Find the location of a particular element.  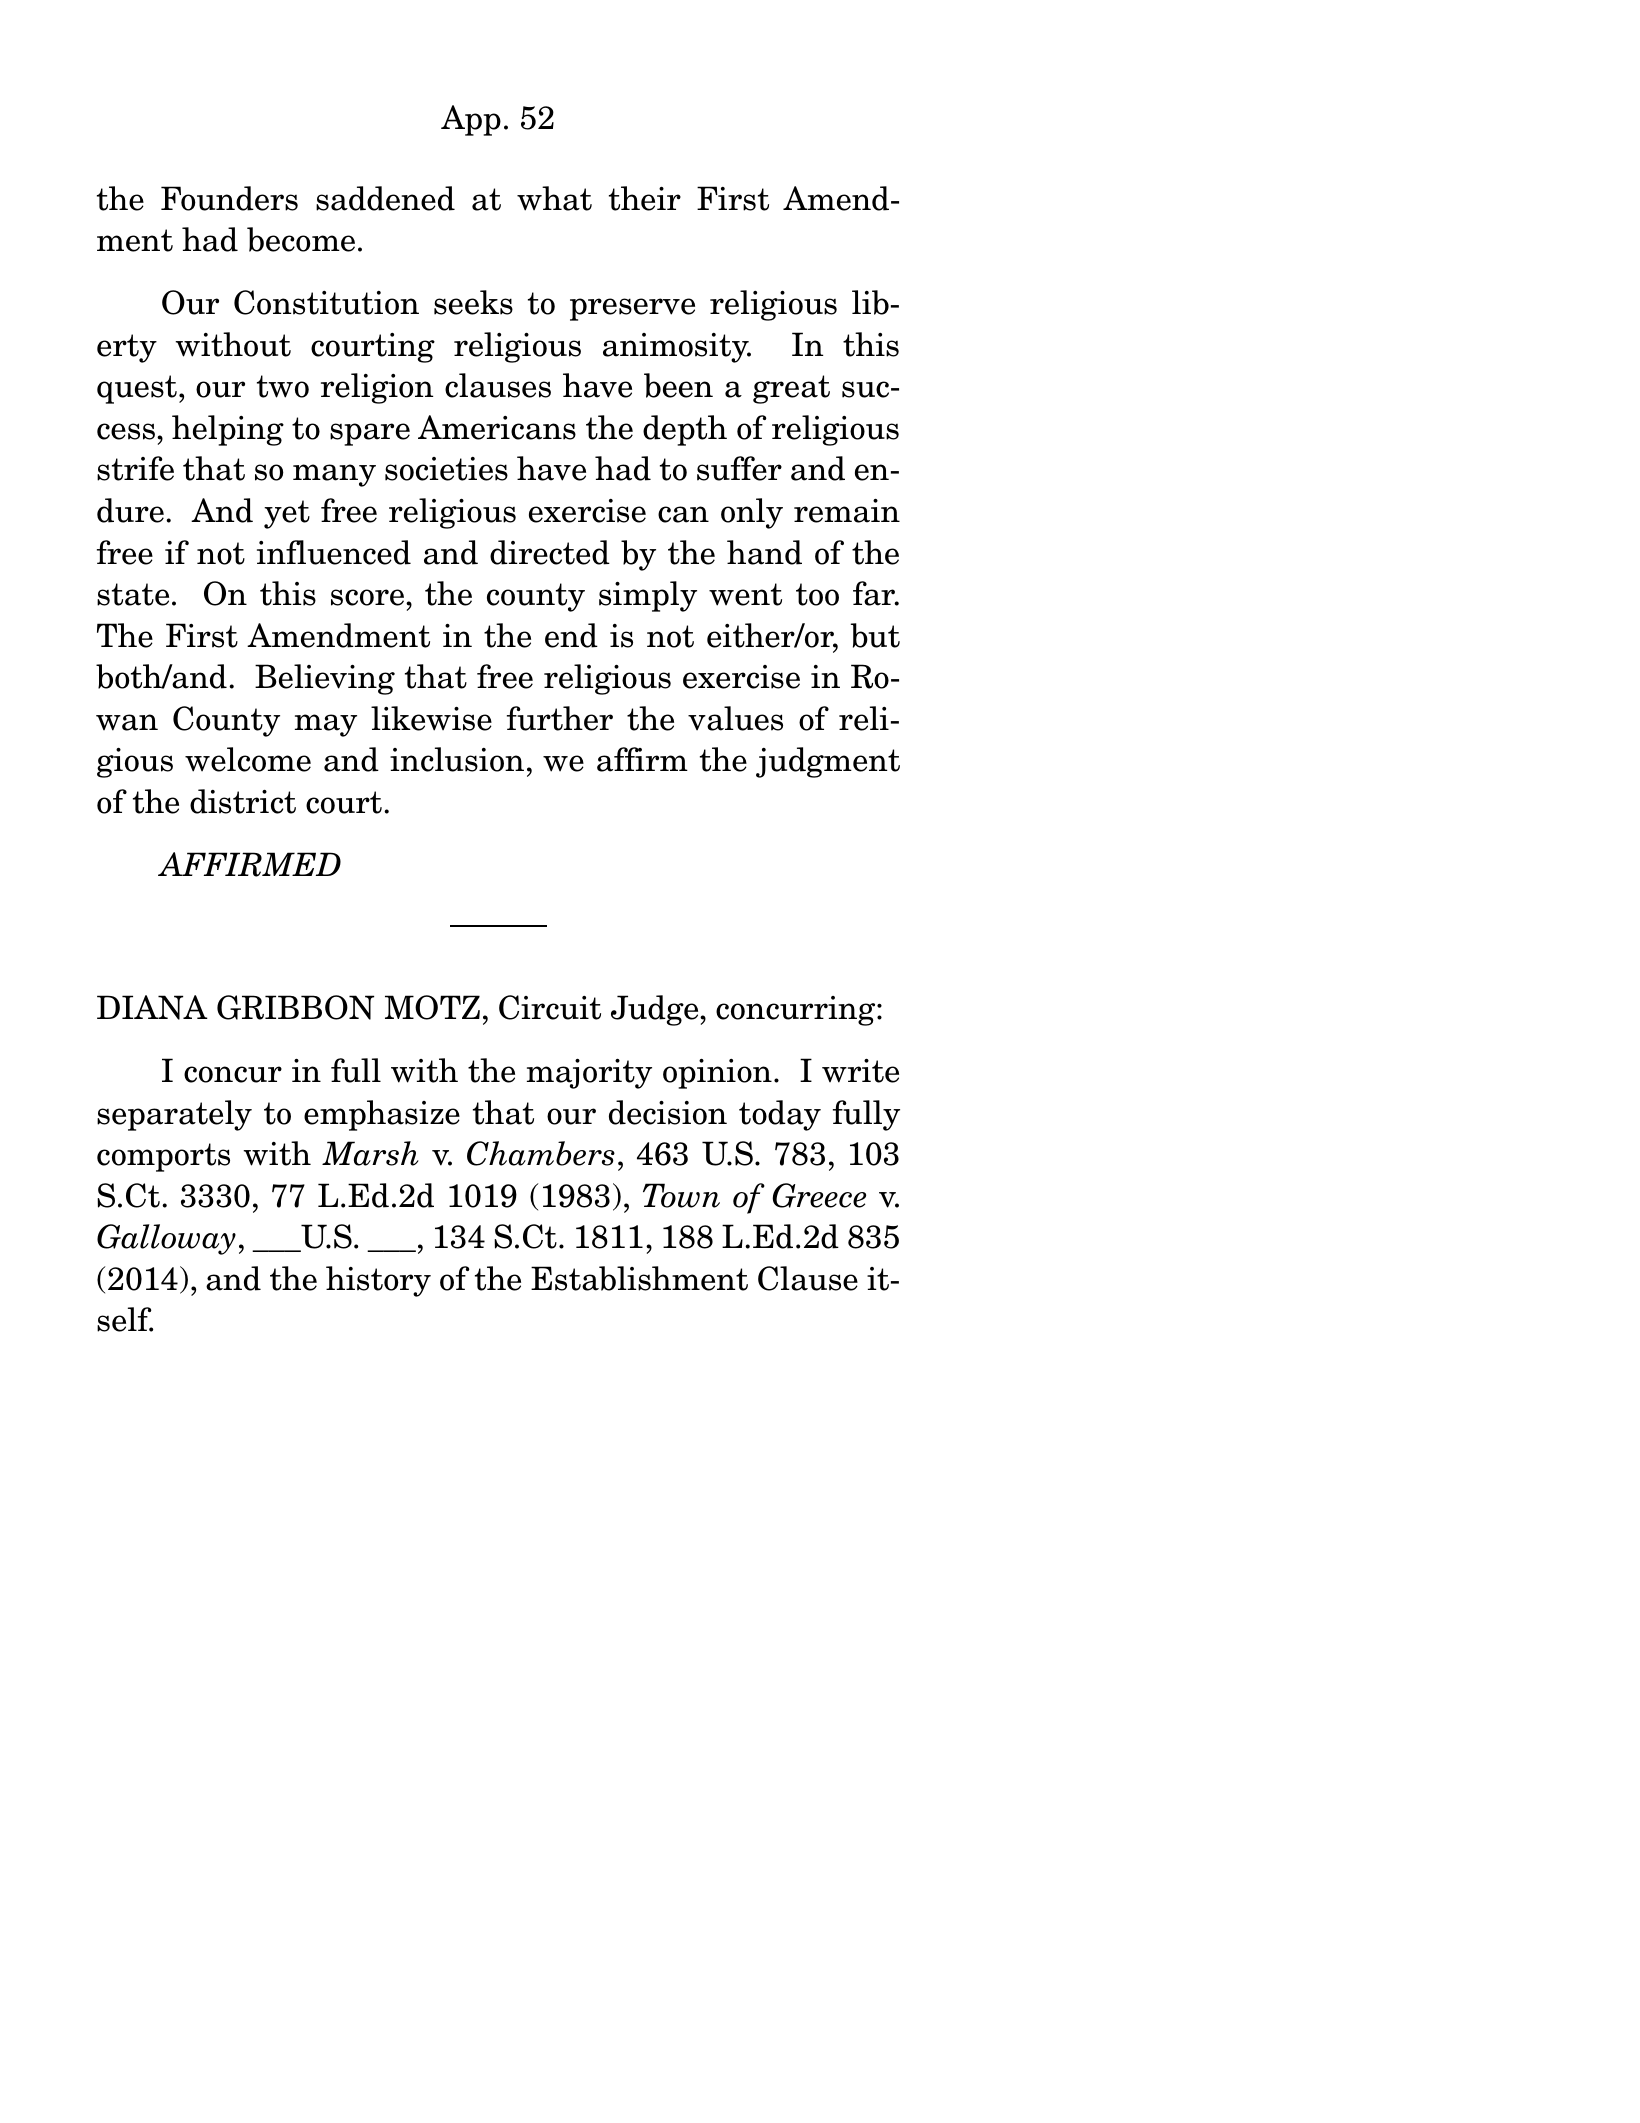

district is located at coordinates (243, 801).
